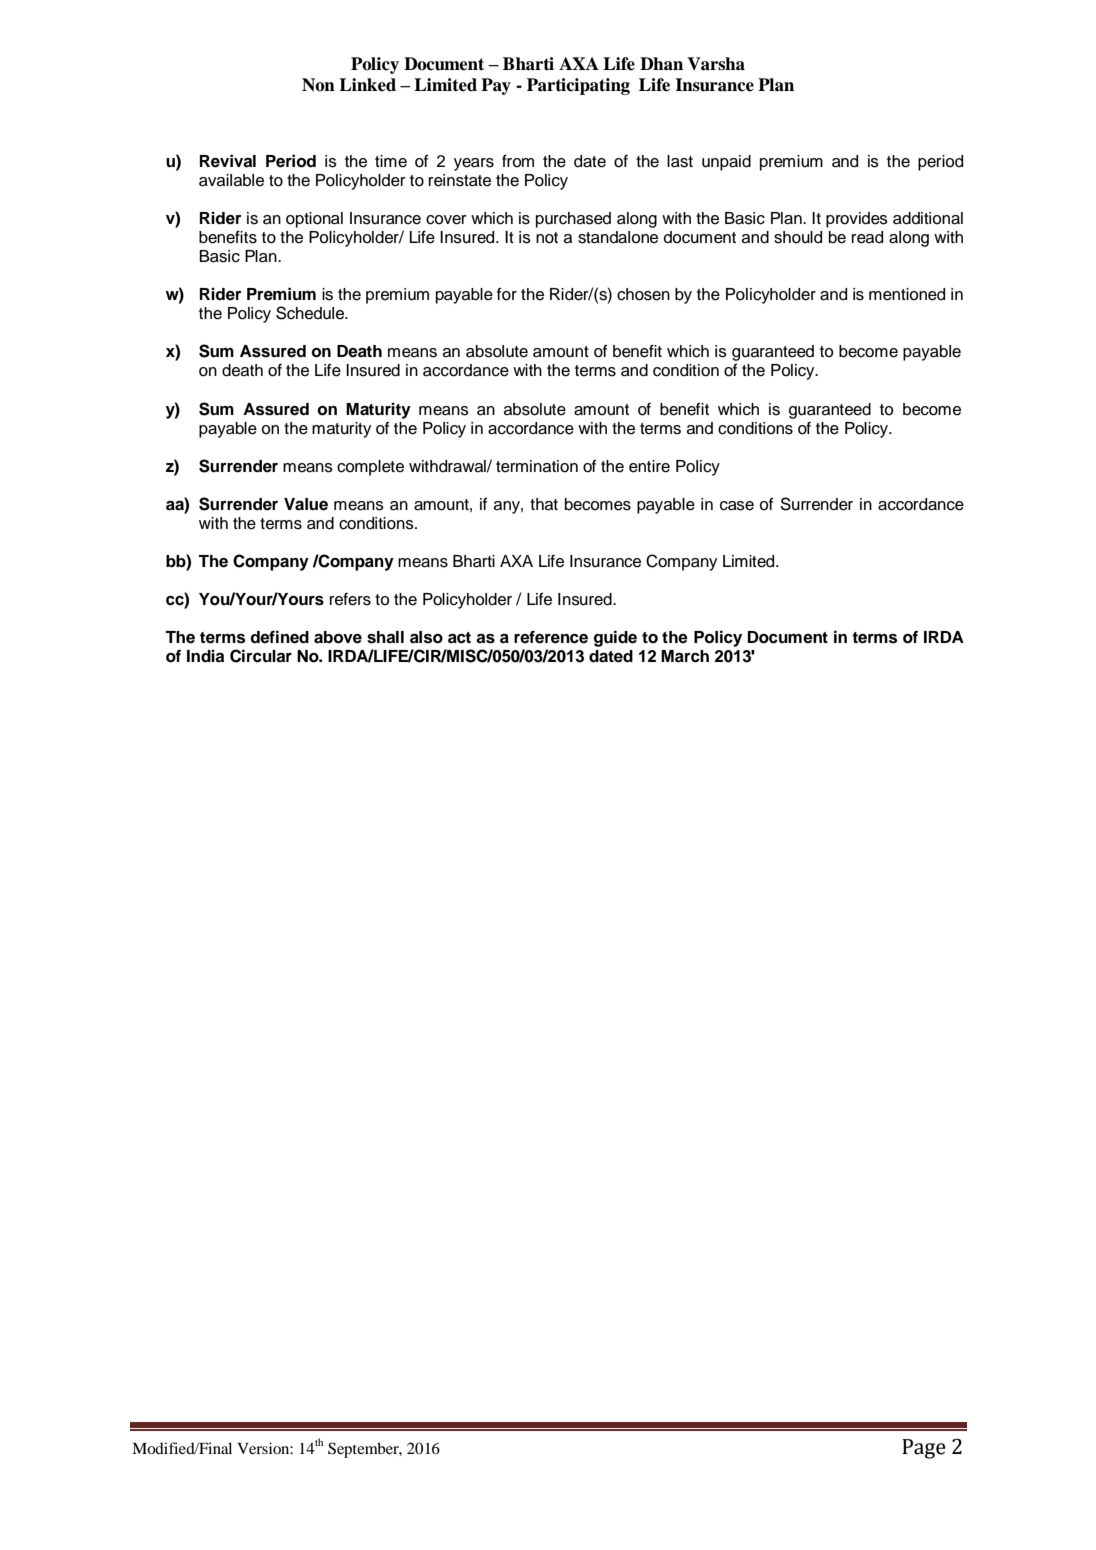 The width and height of the screenshot is (1096, 1550). I want to click on Value, so click(306, 504).
